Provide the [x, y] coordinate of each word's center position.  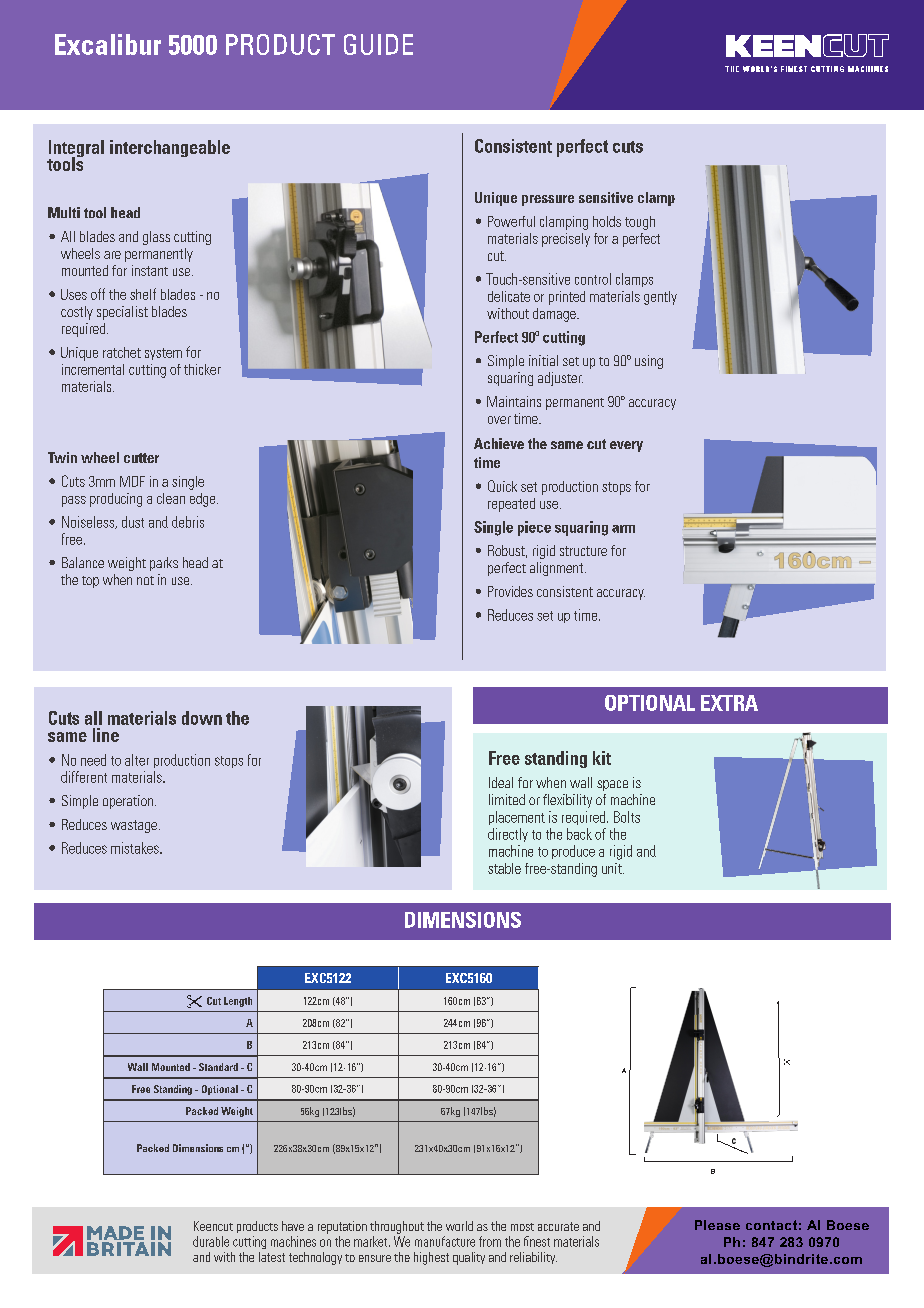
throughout [397, 1227]
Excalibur [108, 44]
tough [640, 223]
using [649, 362]
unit [613, 868]
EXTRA [729, 703]
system [163, 354]
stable [504, 868]
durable [211, 1241]
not [145, 580]
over [499, 420]
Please [717, 1225]
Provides [510, 591]
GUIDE [378, 44]
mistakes [136, 848]
